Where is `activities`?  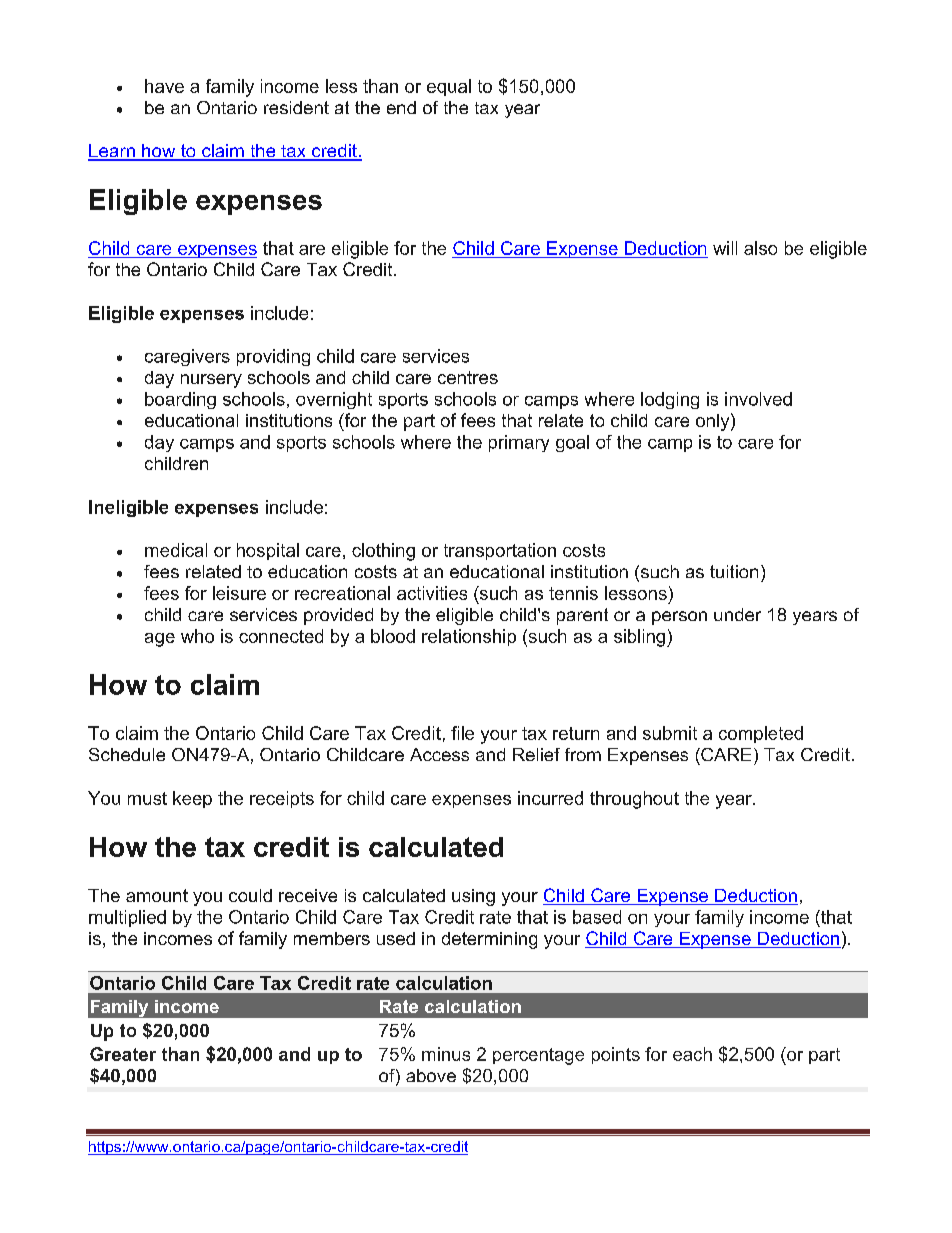 activities is located at coordinates (432, 593).
